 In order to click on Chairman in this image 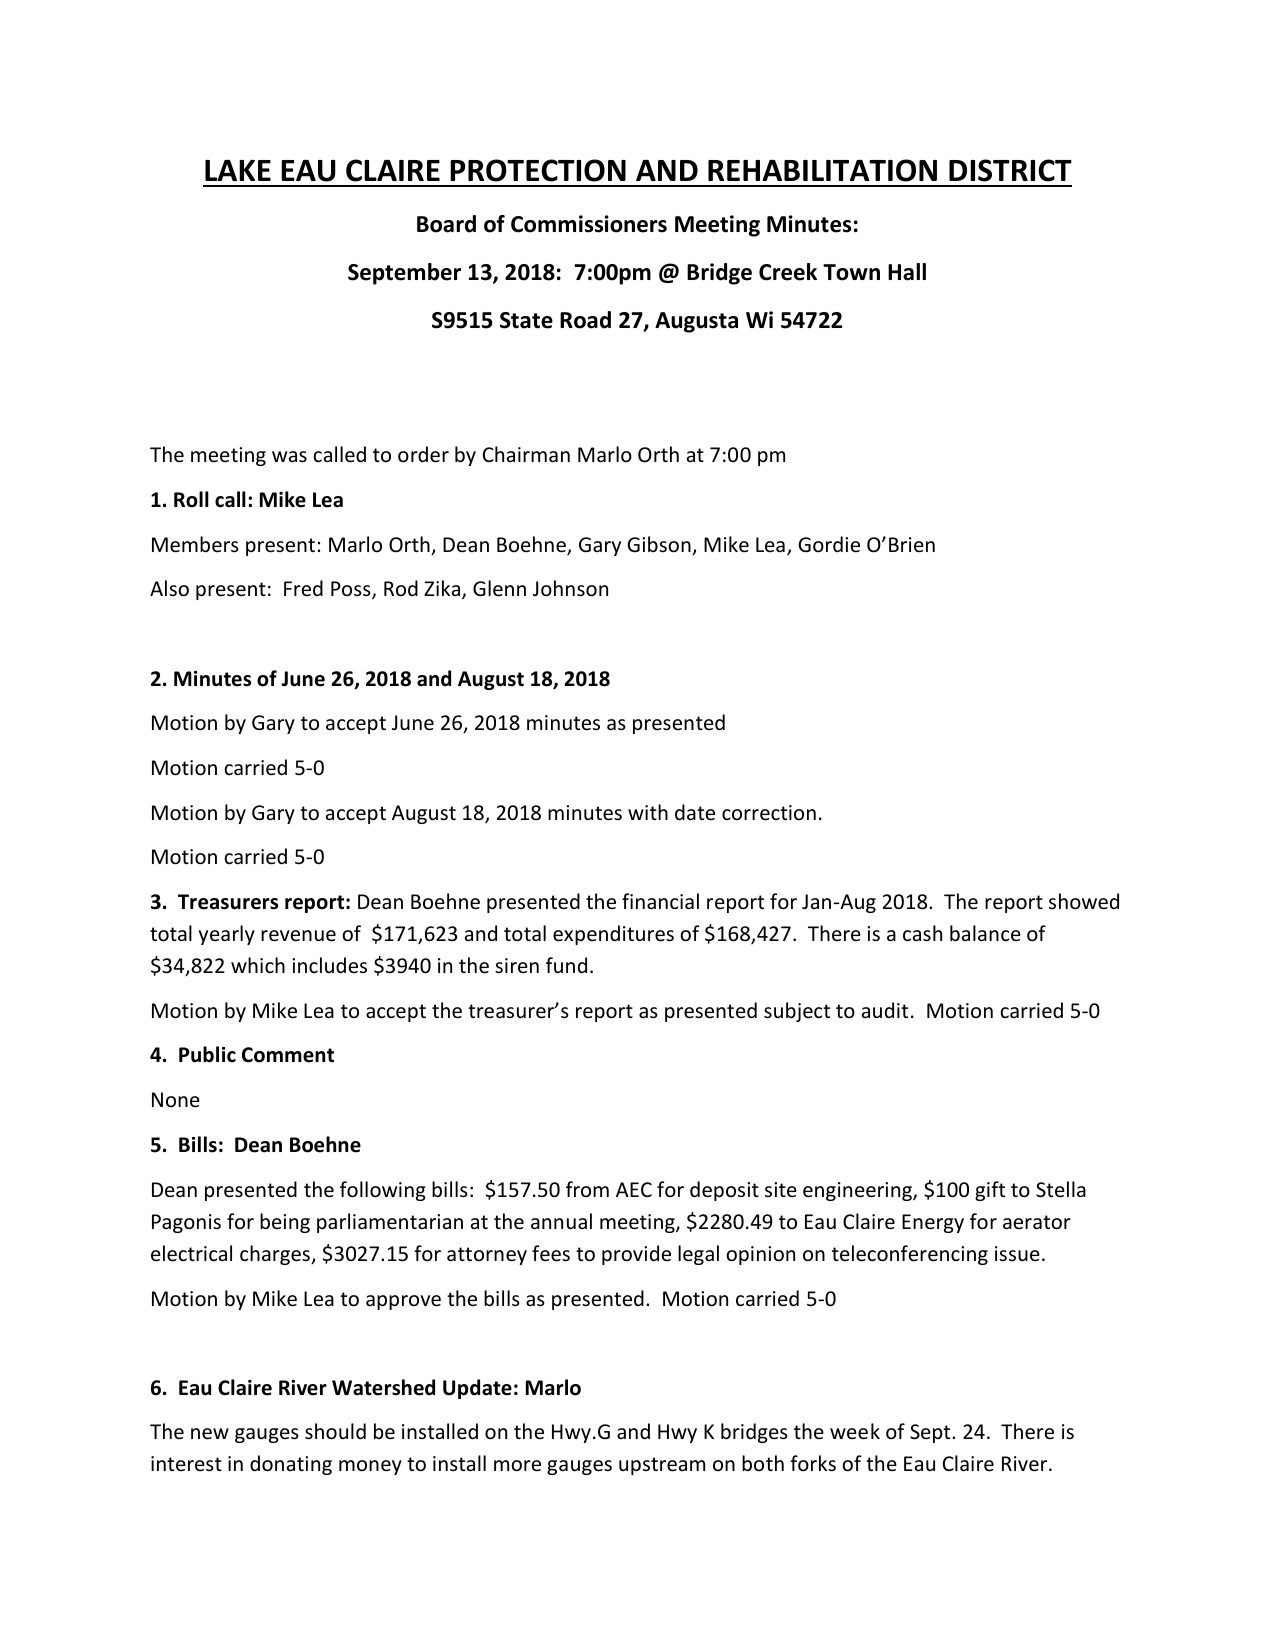, I will do `click(526, 454)`.
